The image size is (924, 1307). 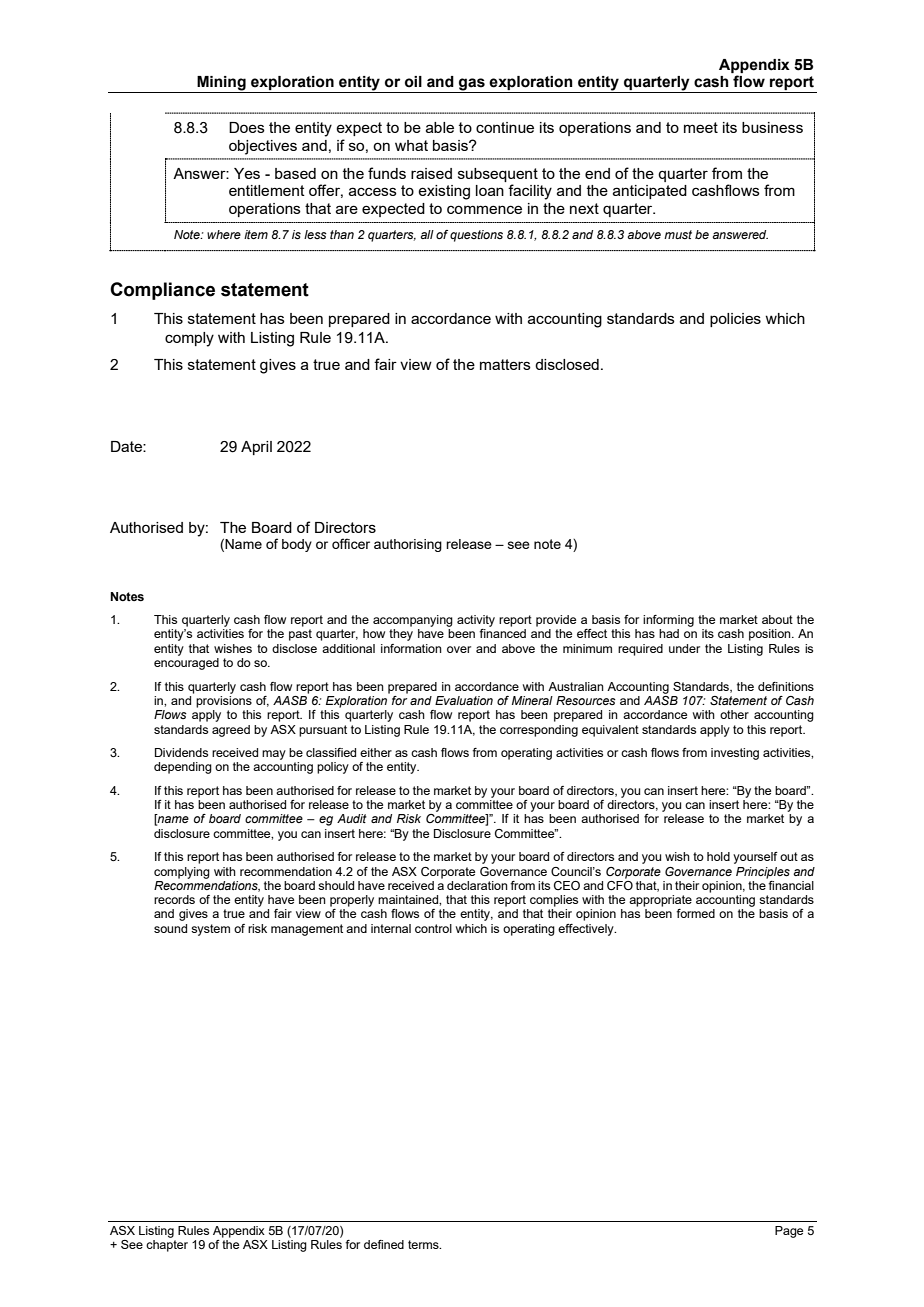 What do you see at coordinates (167, 1246) in the screenshot?
I see `chapter` at bounding box center [167, 1246].
